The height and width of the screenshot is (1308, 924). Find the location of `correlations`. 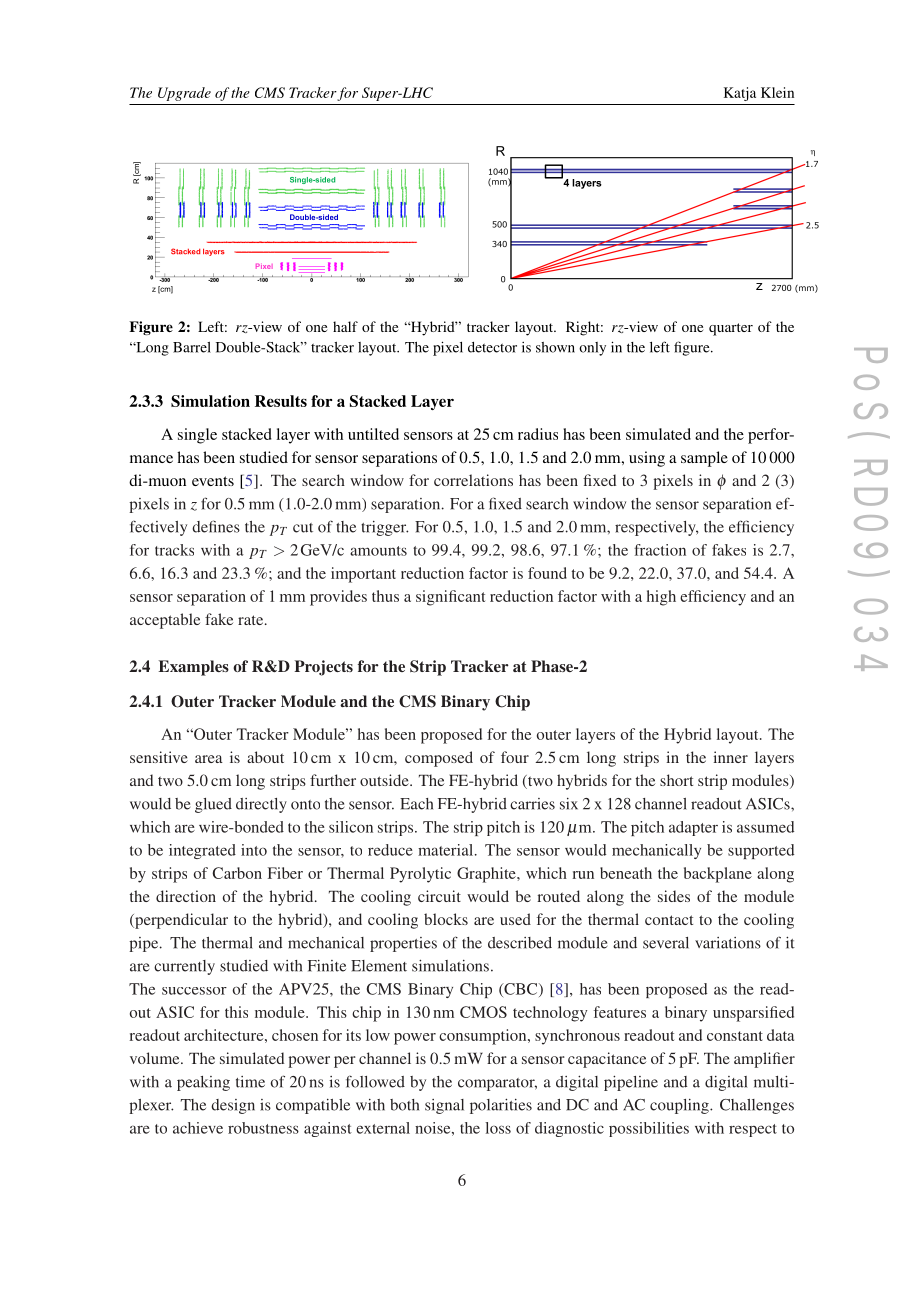

correlations is located at coordinates (473, 480).
